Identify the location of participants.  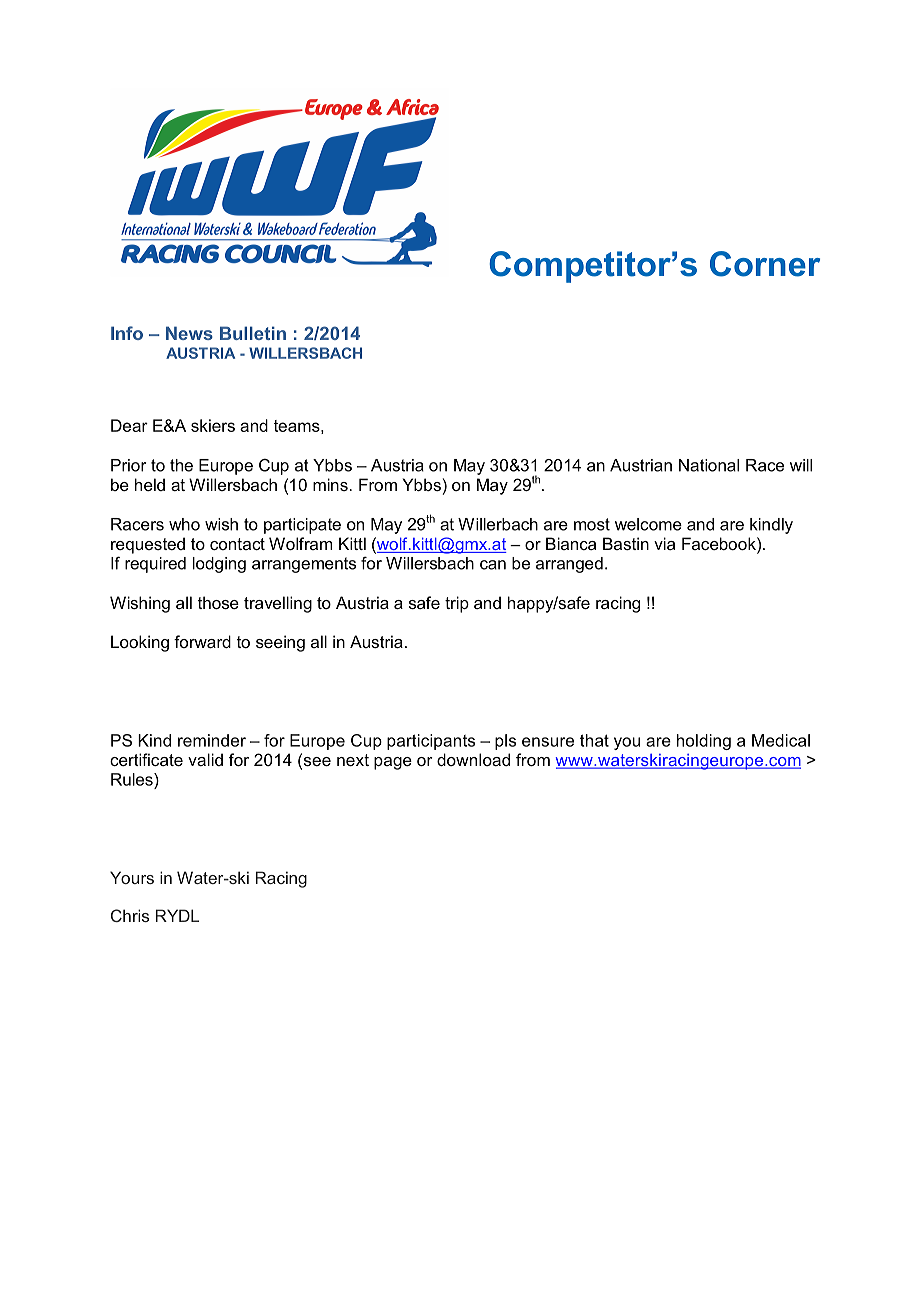
(431, 742).
